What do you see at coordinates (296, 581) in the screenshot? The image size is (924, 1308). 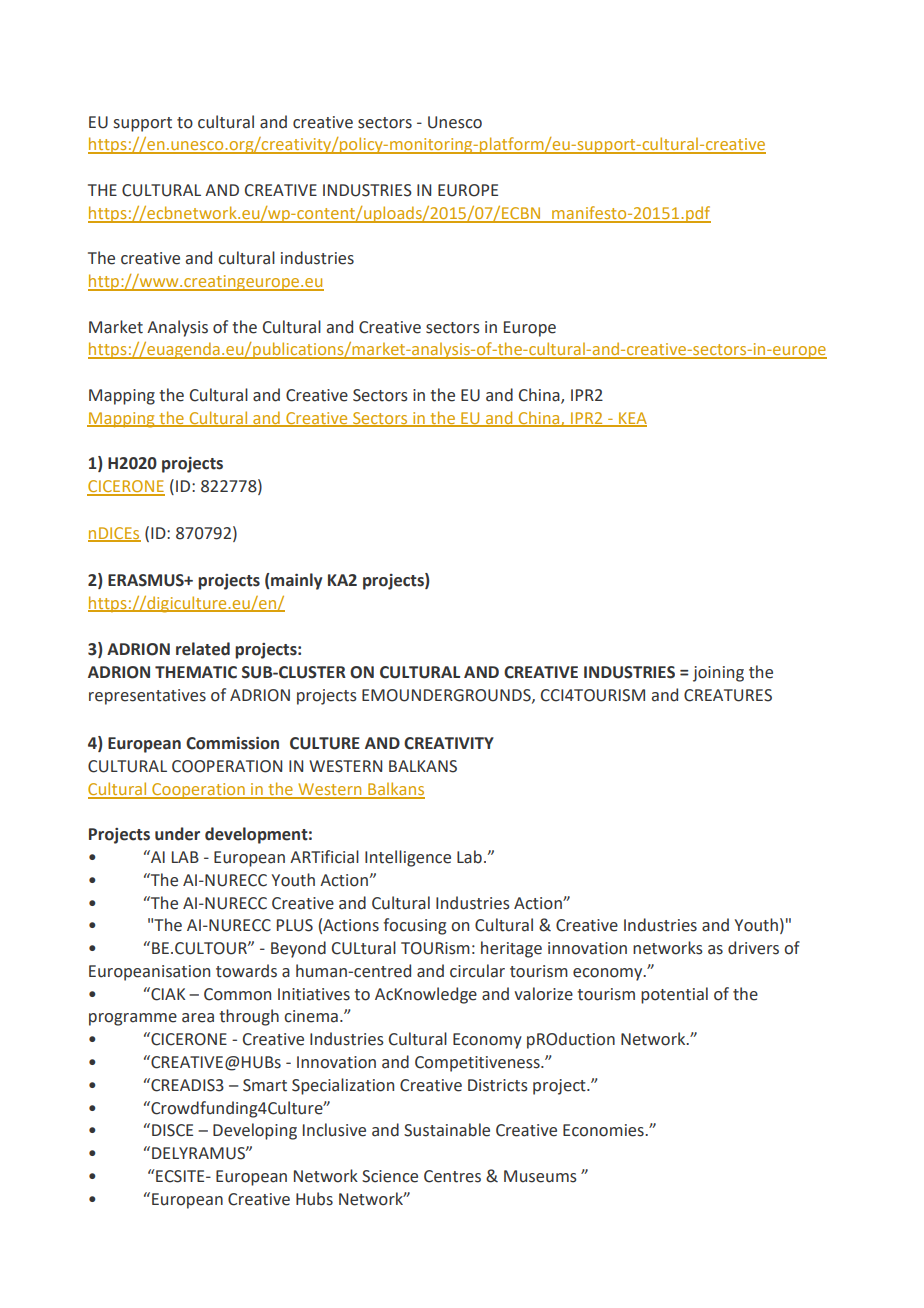 I see `mainly` at bounding box center [296, 581].
